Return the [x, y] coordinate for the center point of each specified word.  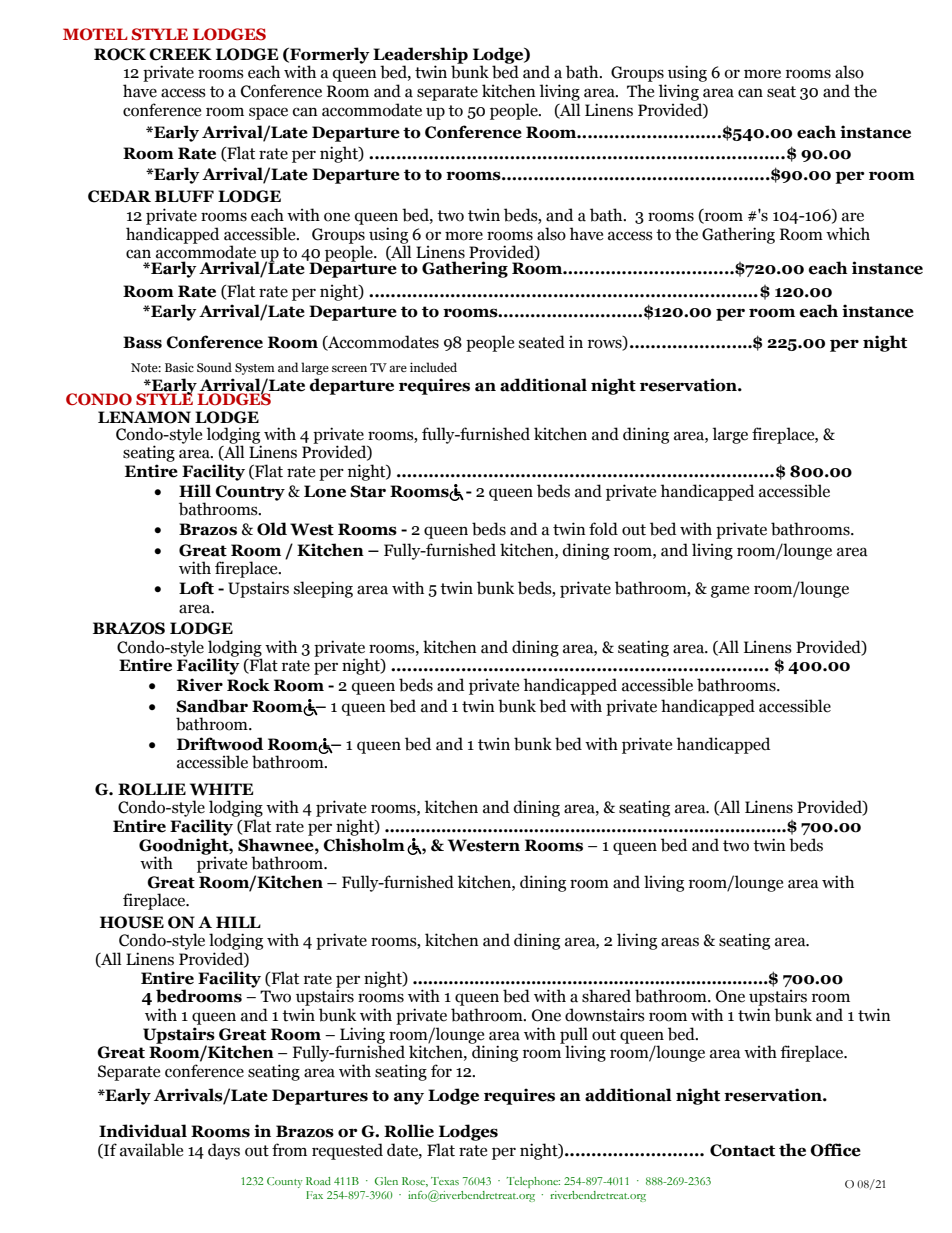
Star [368, 491]
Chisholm [364, 845]
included [433, 367]
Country [250, 493]
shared [606, 996]
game [730, 591]
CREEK [180, 54]
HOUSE [132, 922]
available [151, 1150]
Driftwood [220, 744]
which [848, 234]
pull [574, 1036]
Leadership [420, 56]
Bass [142, 342]
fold [603, 529]
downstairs [605, 1015]
